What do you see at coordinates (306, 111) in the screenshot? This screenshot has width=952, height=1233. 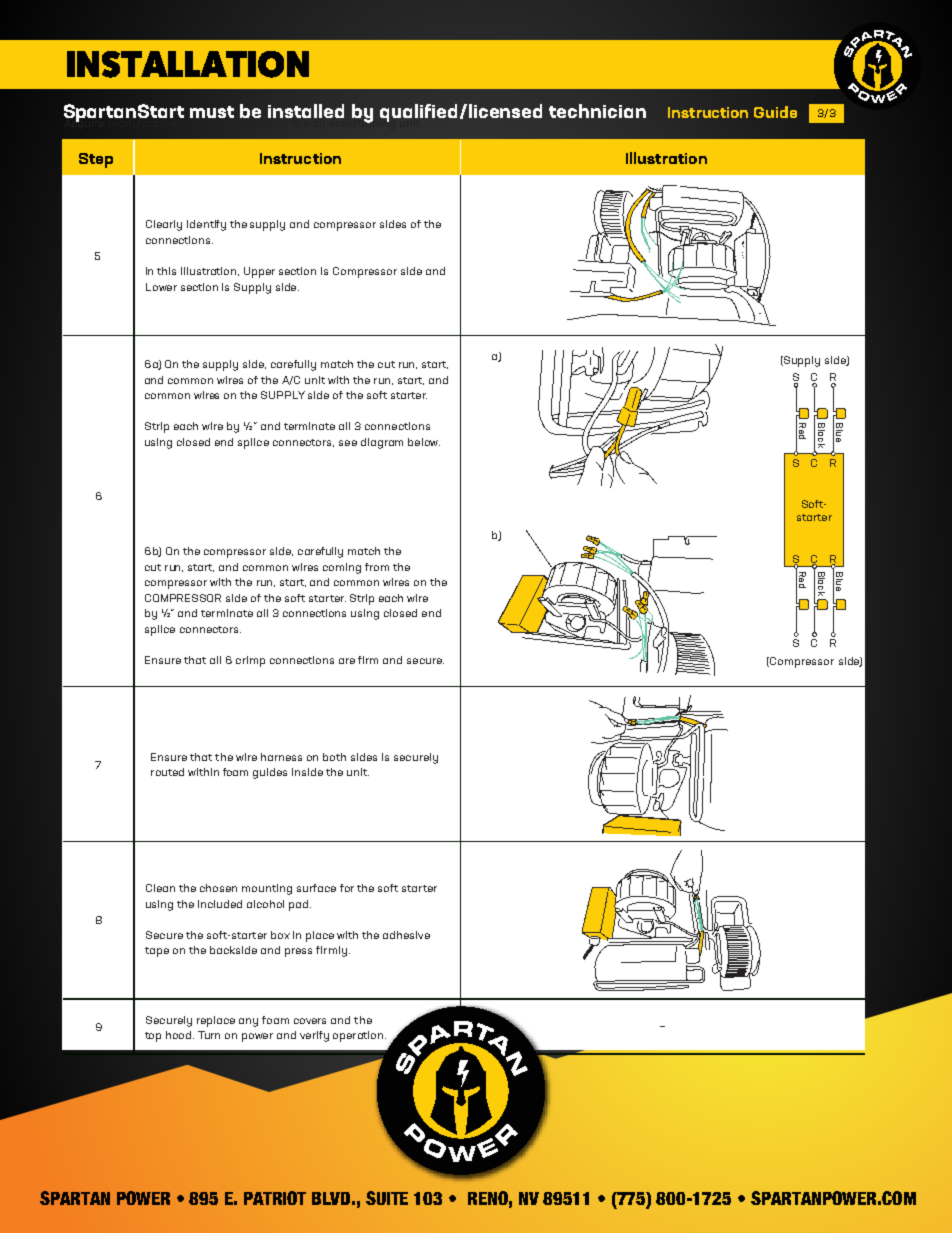 I see `installed` at bounding box center [306, 111].
